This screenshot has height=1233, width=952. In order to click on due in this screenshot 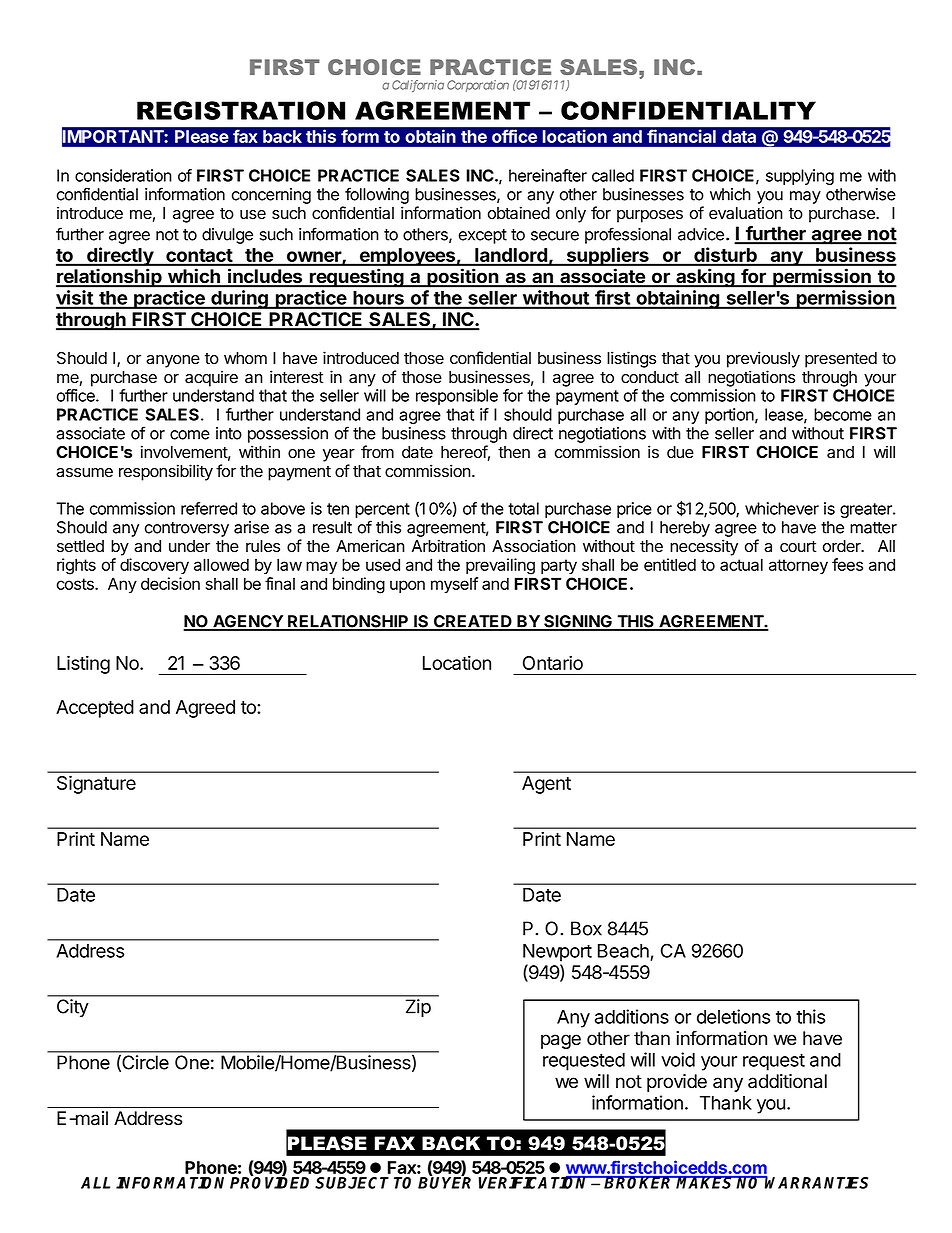, I will do `click(680, 452)`.
